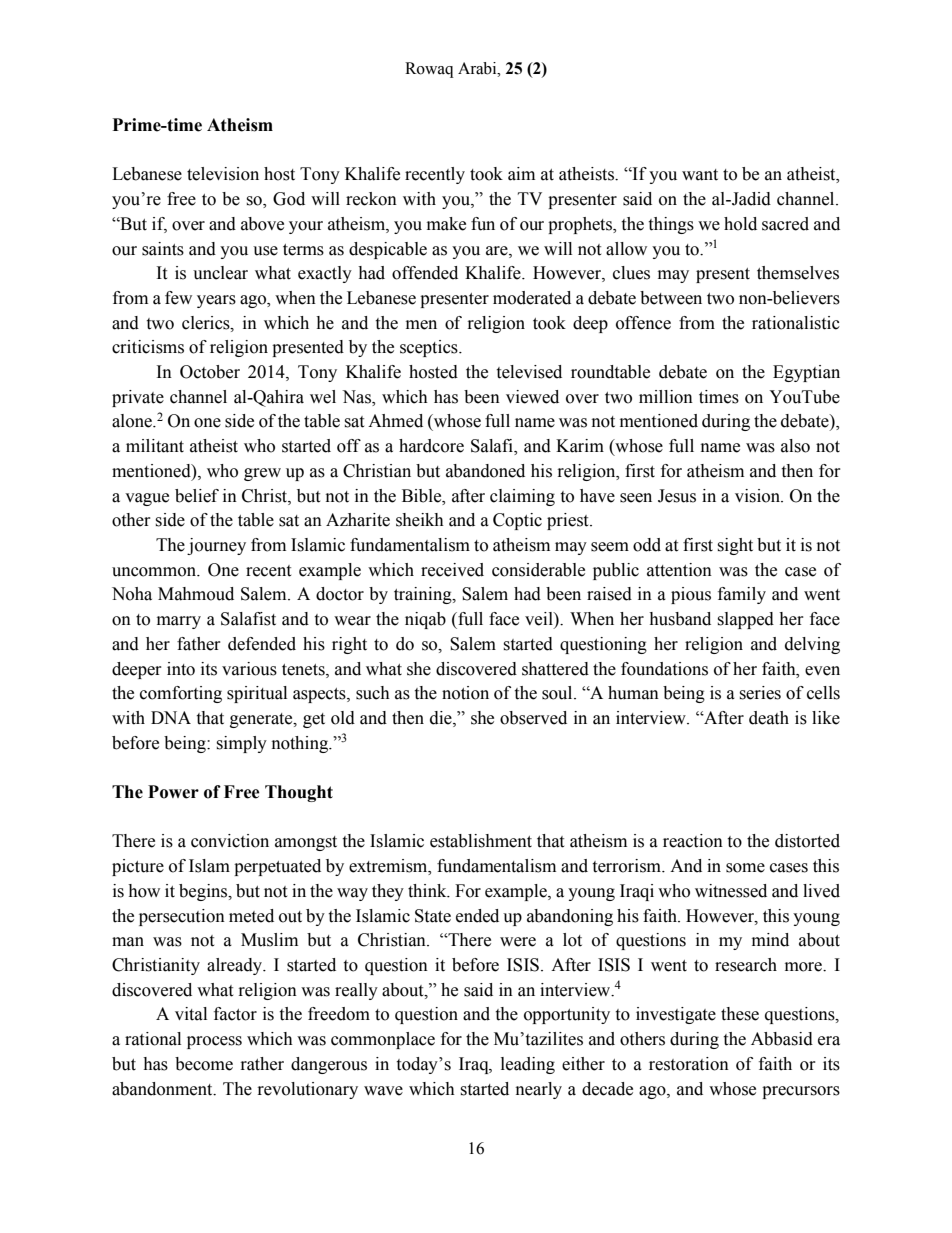  I want to click on God, so click(289, 199).
